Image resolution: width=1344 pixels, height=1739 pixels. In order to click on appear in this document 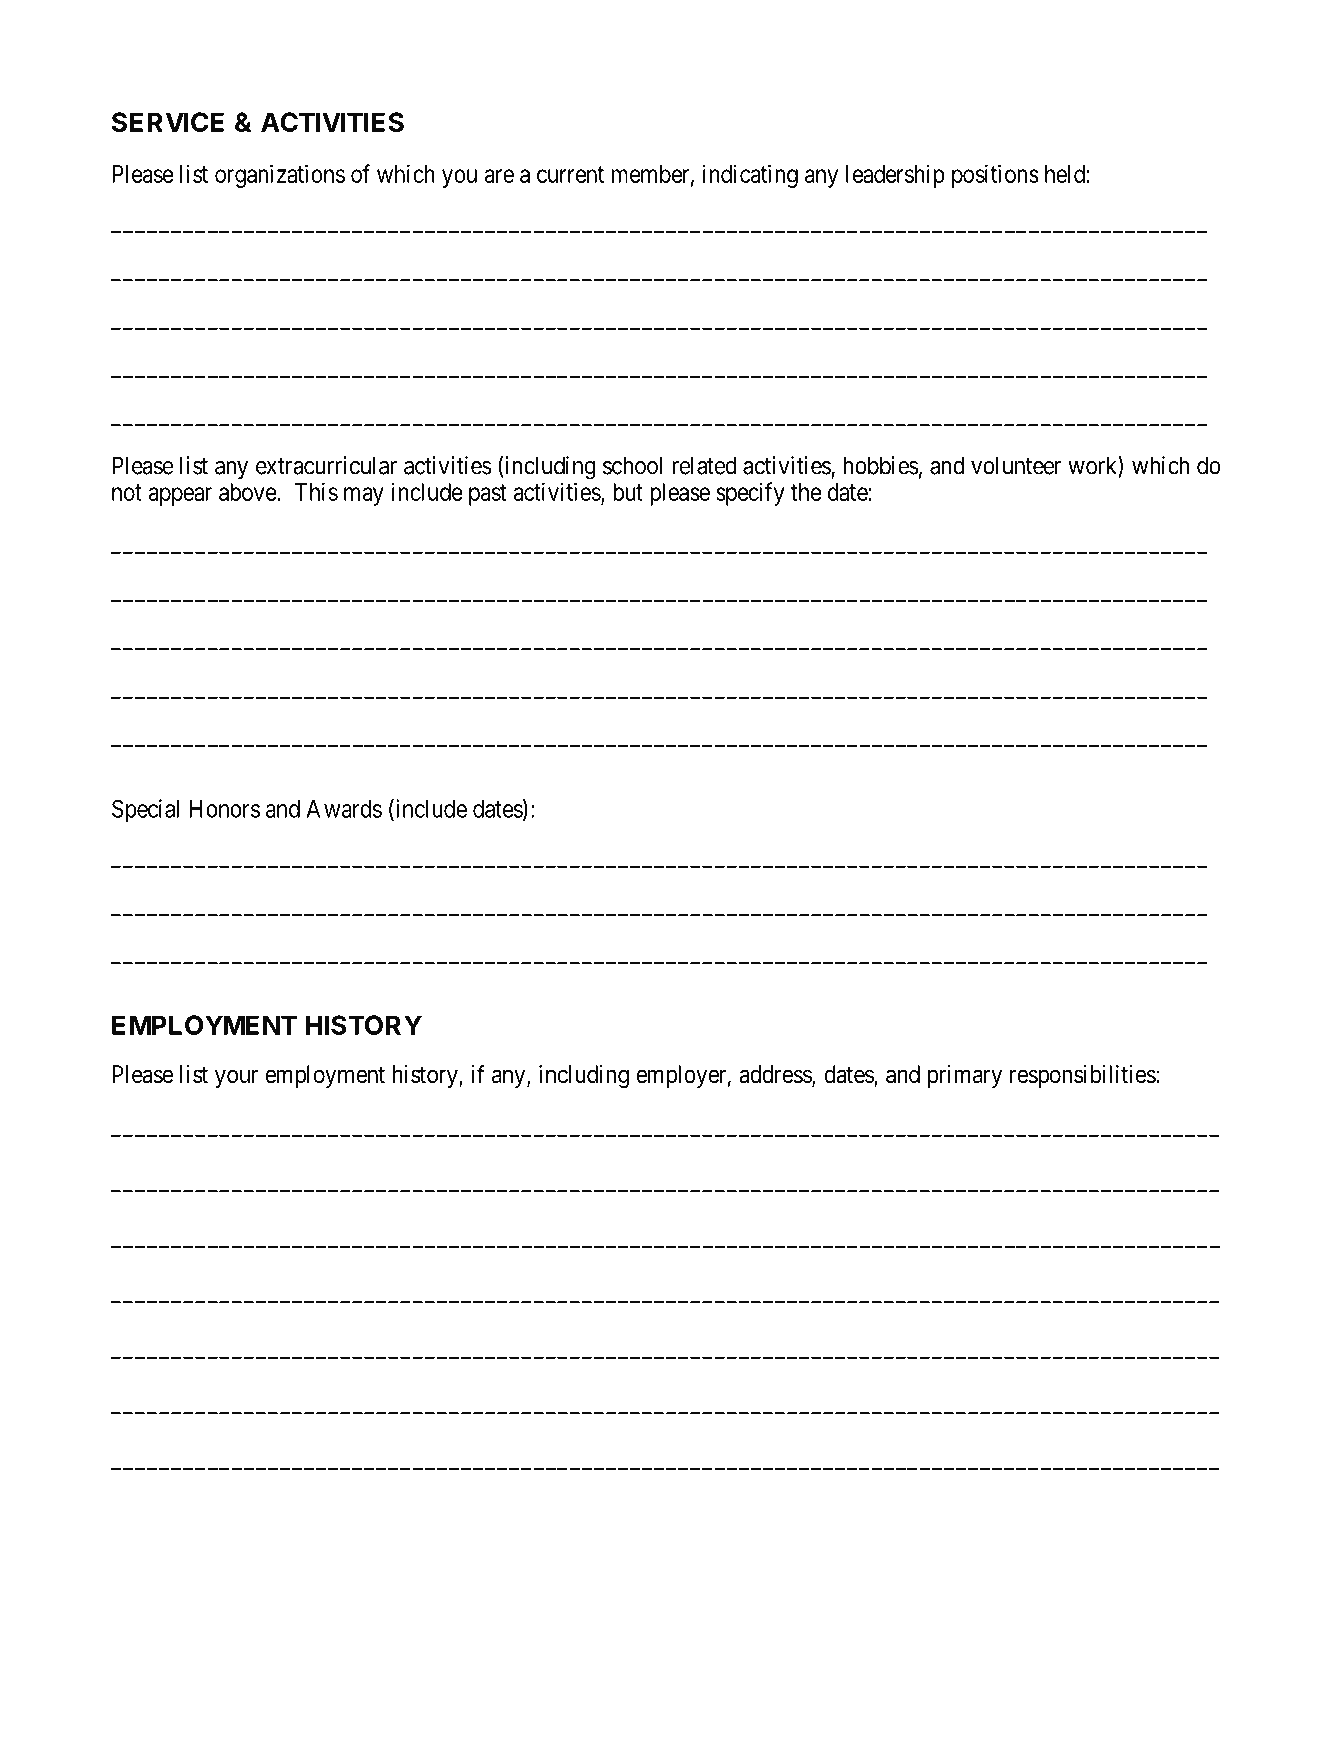, I will do `click(180, 496)`.
